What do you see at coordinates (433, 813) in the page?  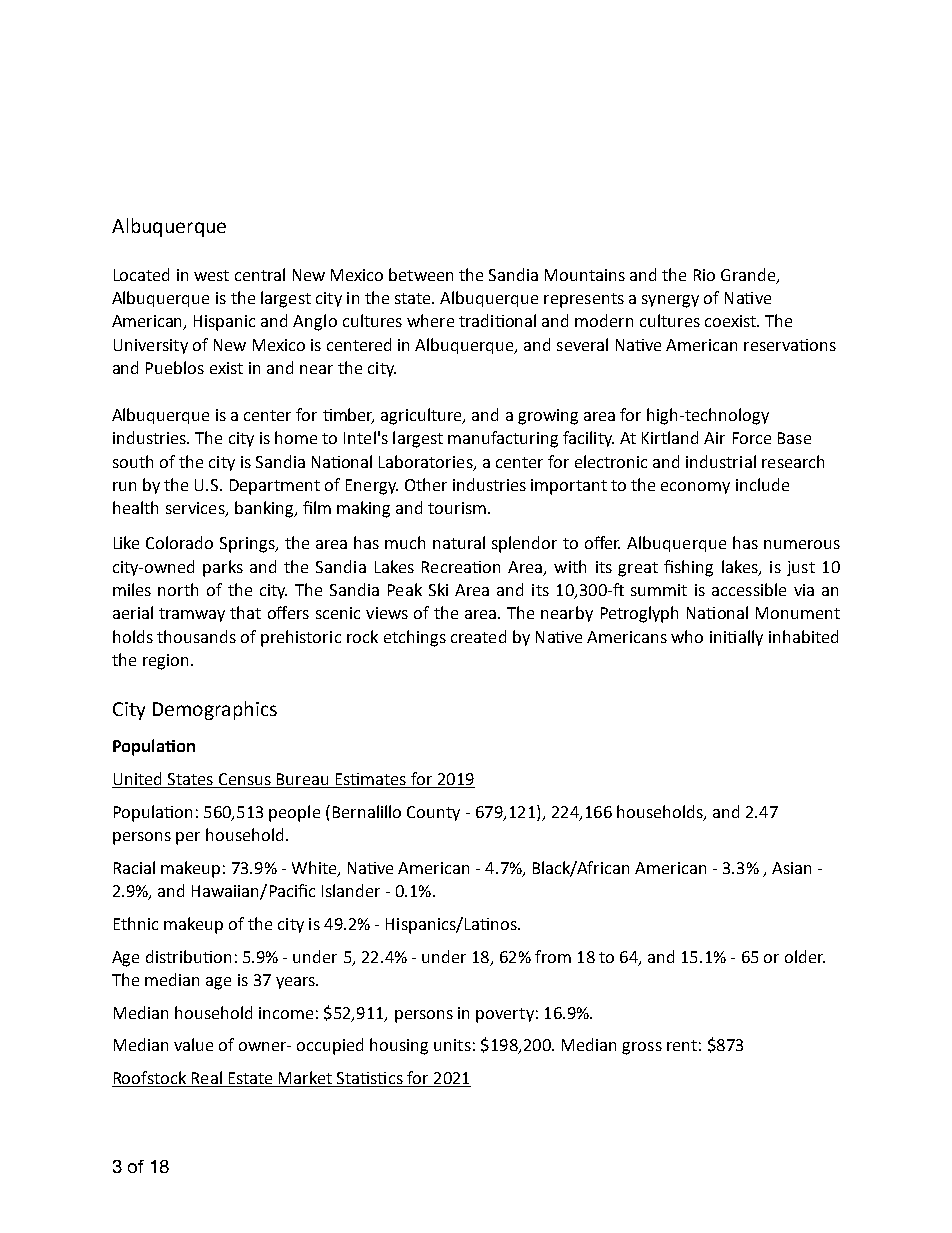 I see `County` at bounding box center [433, 813].
